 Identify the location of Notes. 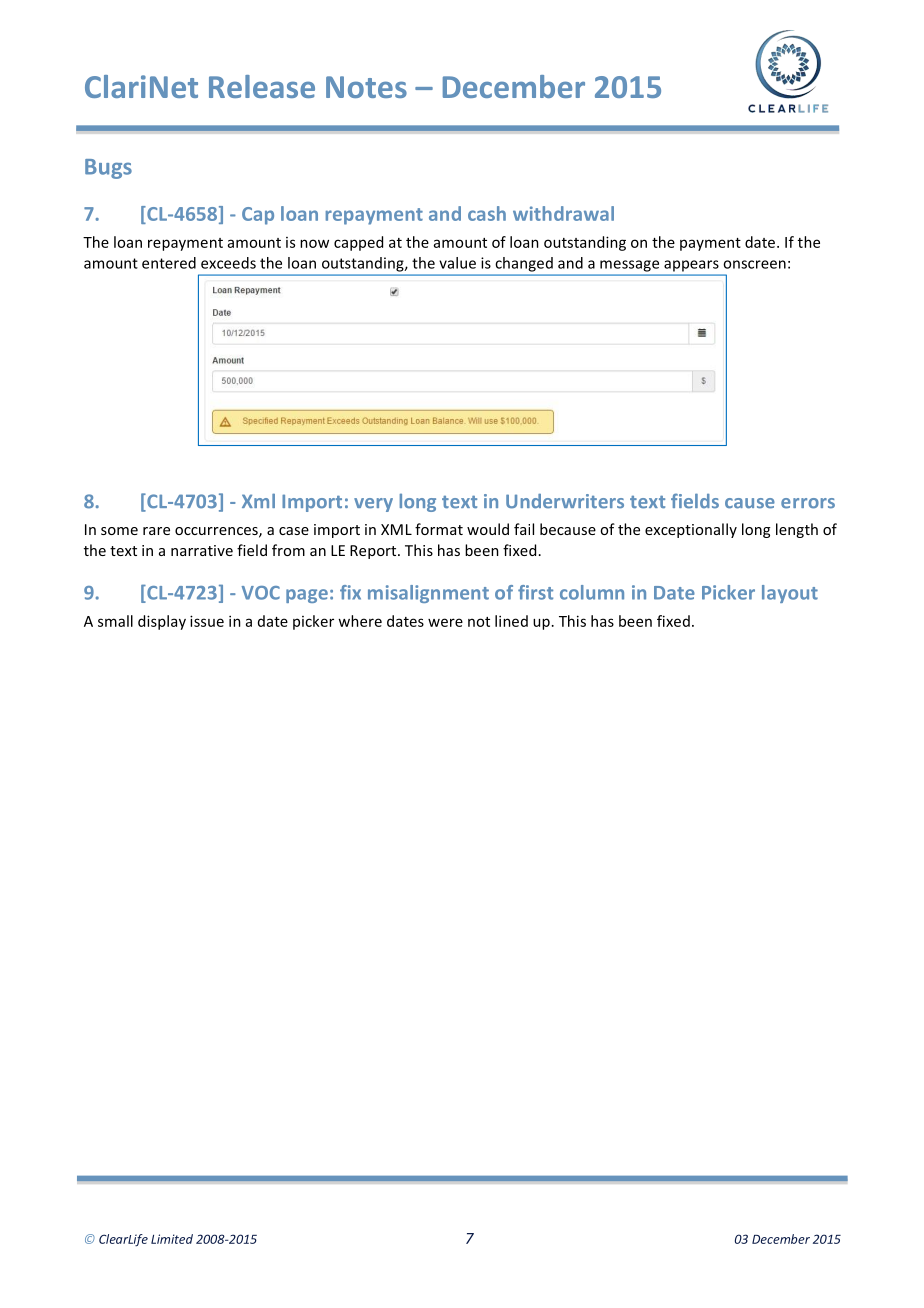
(366, 87).
